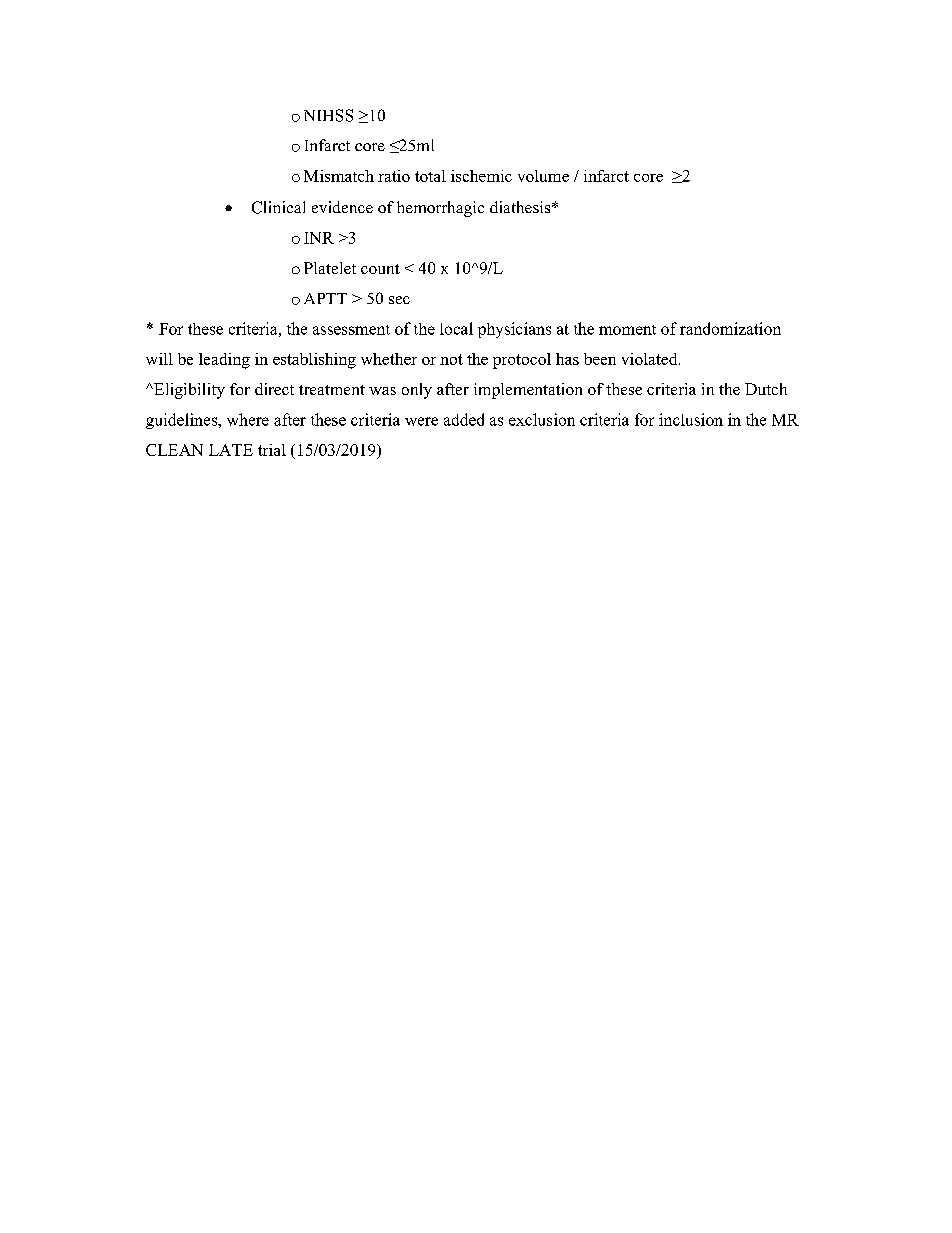  I want to click on randomization, so click(730, 328).
